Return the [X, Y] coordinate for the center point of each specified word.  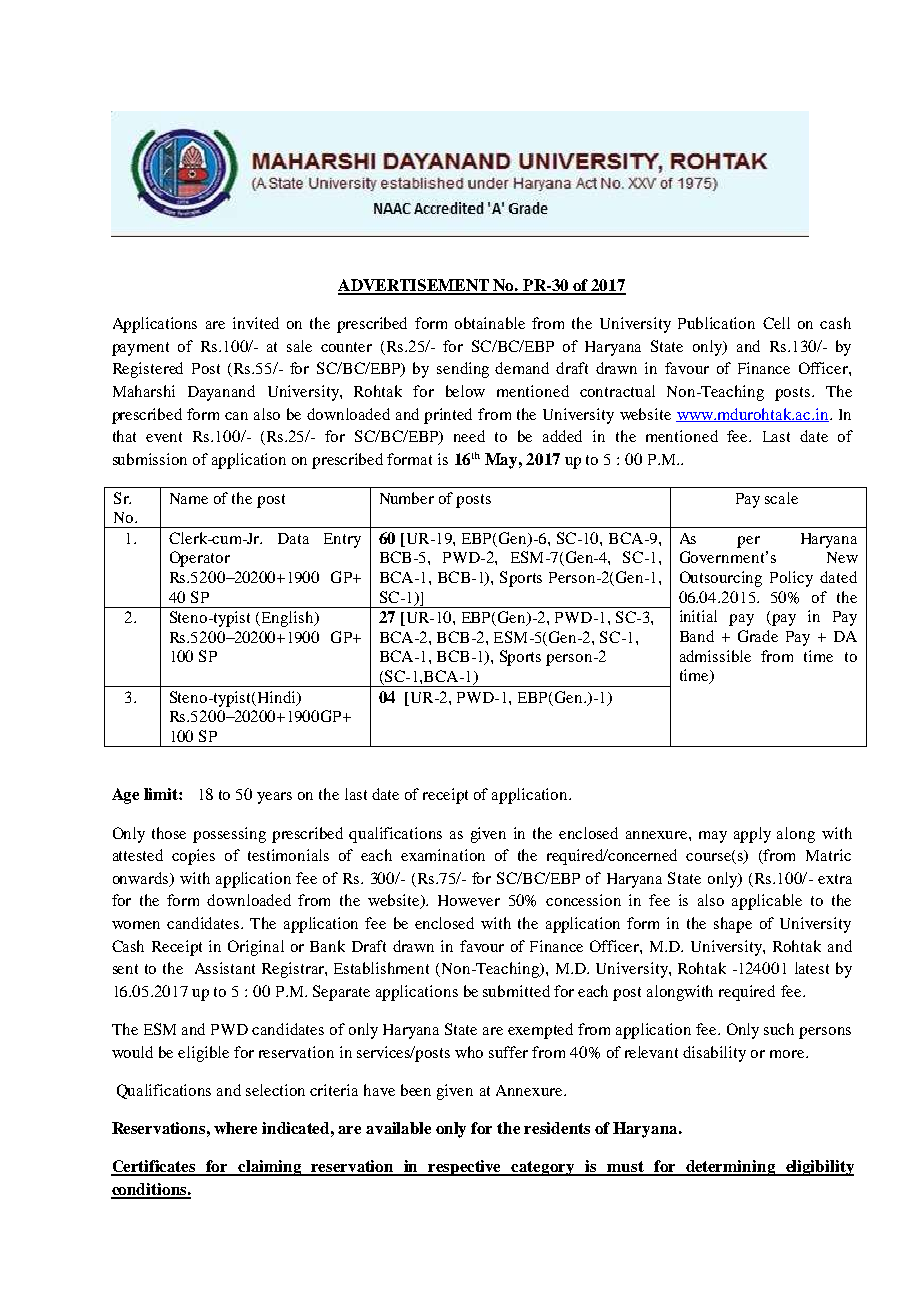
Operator [200, 559]
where [235, 1128]
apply [752, 835]
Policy [791, 579]
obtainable [490, 323]
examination [443, 855]
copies [193, 857]
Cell [776, 323]
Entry [342, 540]
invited [256, 323]
